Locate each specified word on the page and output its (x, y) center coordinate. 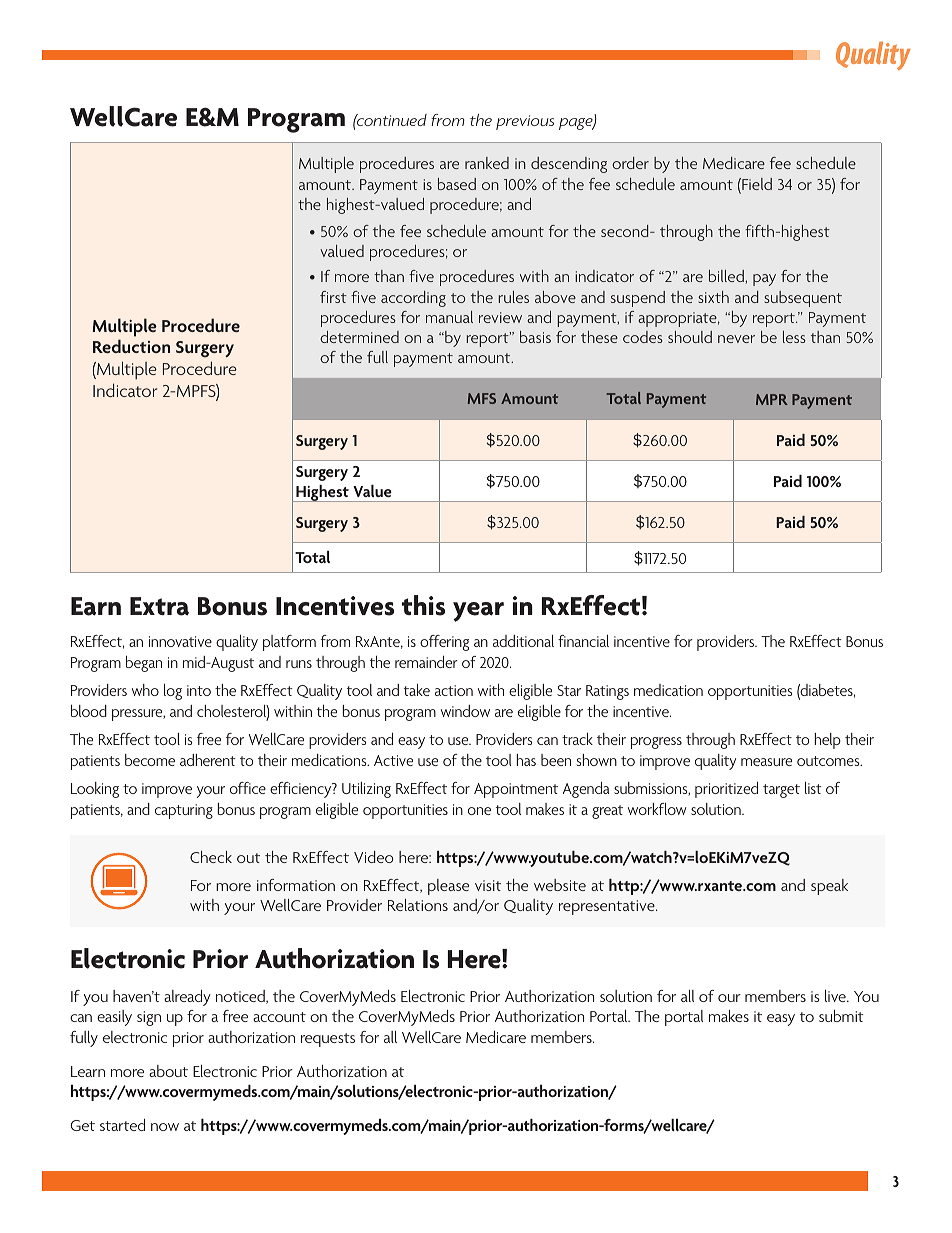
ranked (487, 163)
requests (328, 1040)
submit (841, 1016)
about (168, 1071)
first (333, 297)
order (630, 163)
